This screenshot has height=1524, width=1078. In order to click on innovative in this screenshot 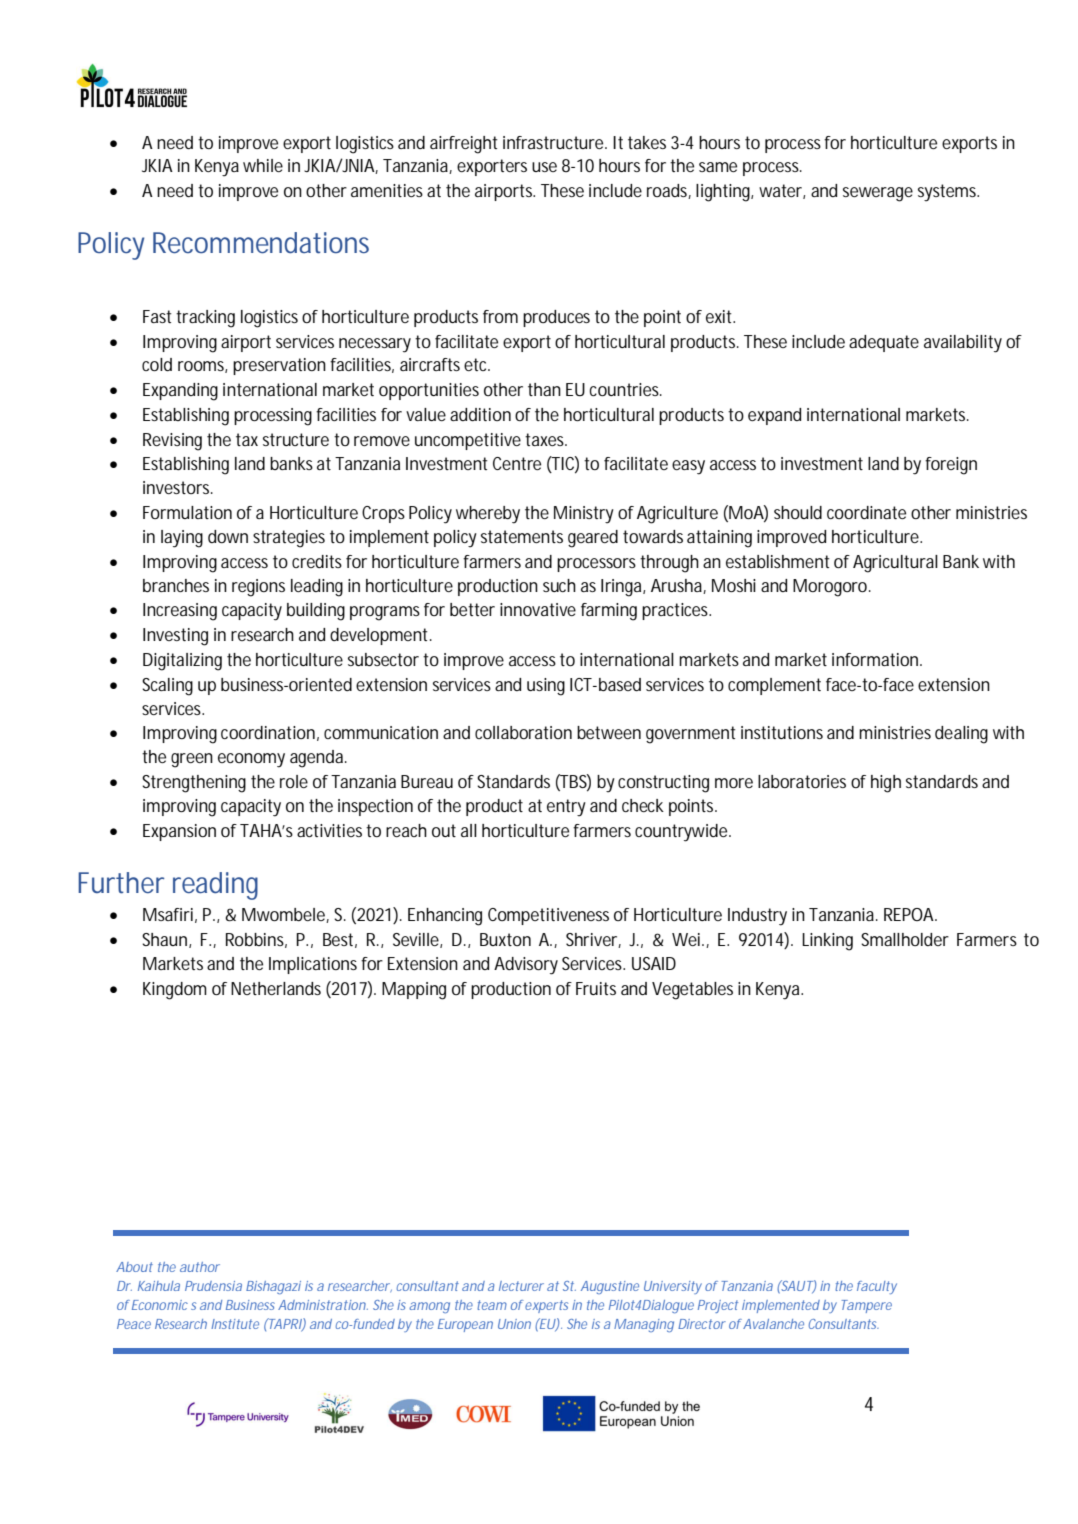, I will do `click(538, 609)`.
